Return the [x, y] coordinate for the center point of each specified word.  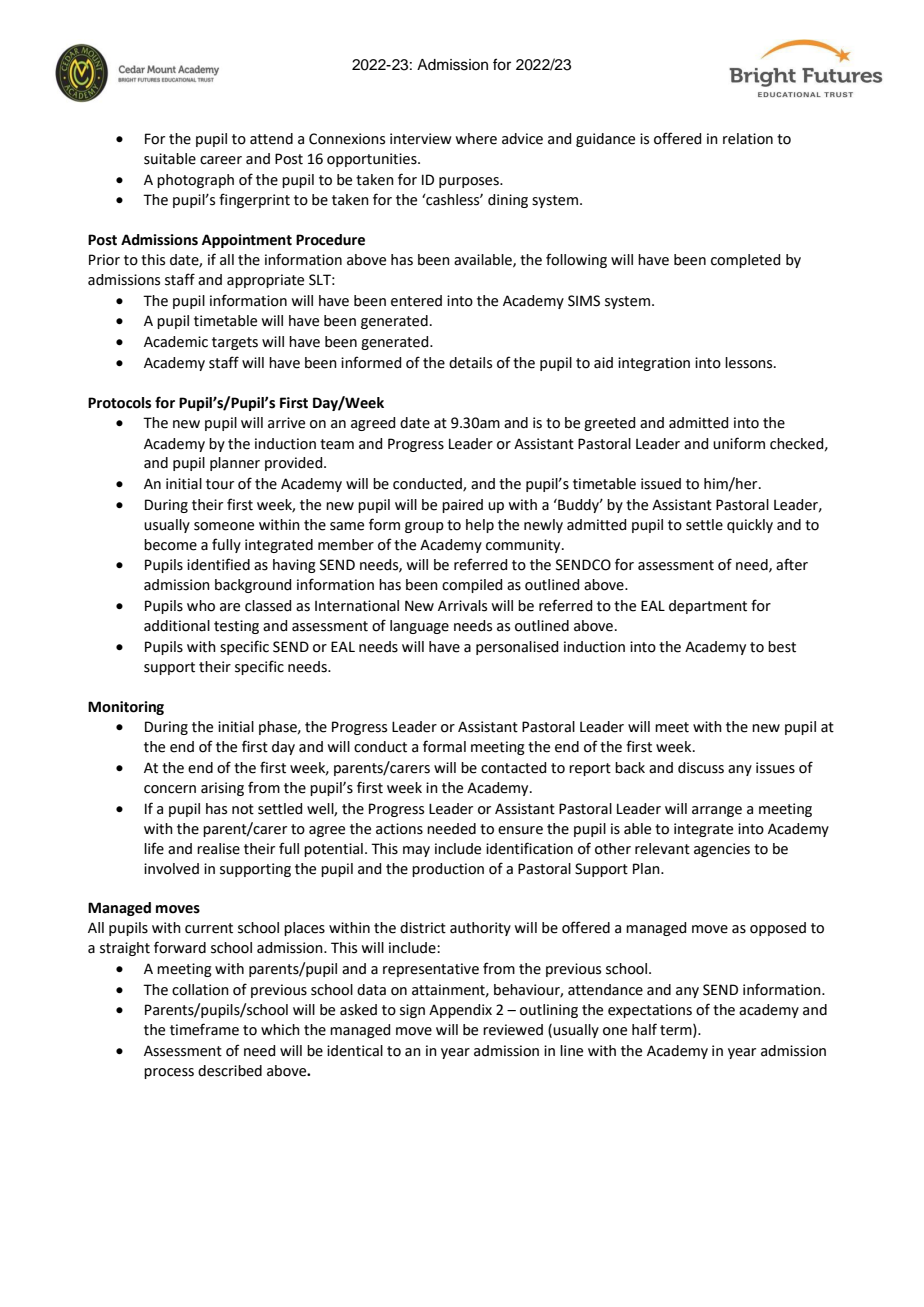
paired [462, 506]
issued [661, 484]
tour [220, 484]
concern [170, 789]
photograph [195, 181]
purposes [470, 182]
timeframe [204, 1029]
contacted [513, 768]
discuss [701, 768]
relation [748, 139]
